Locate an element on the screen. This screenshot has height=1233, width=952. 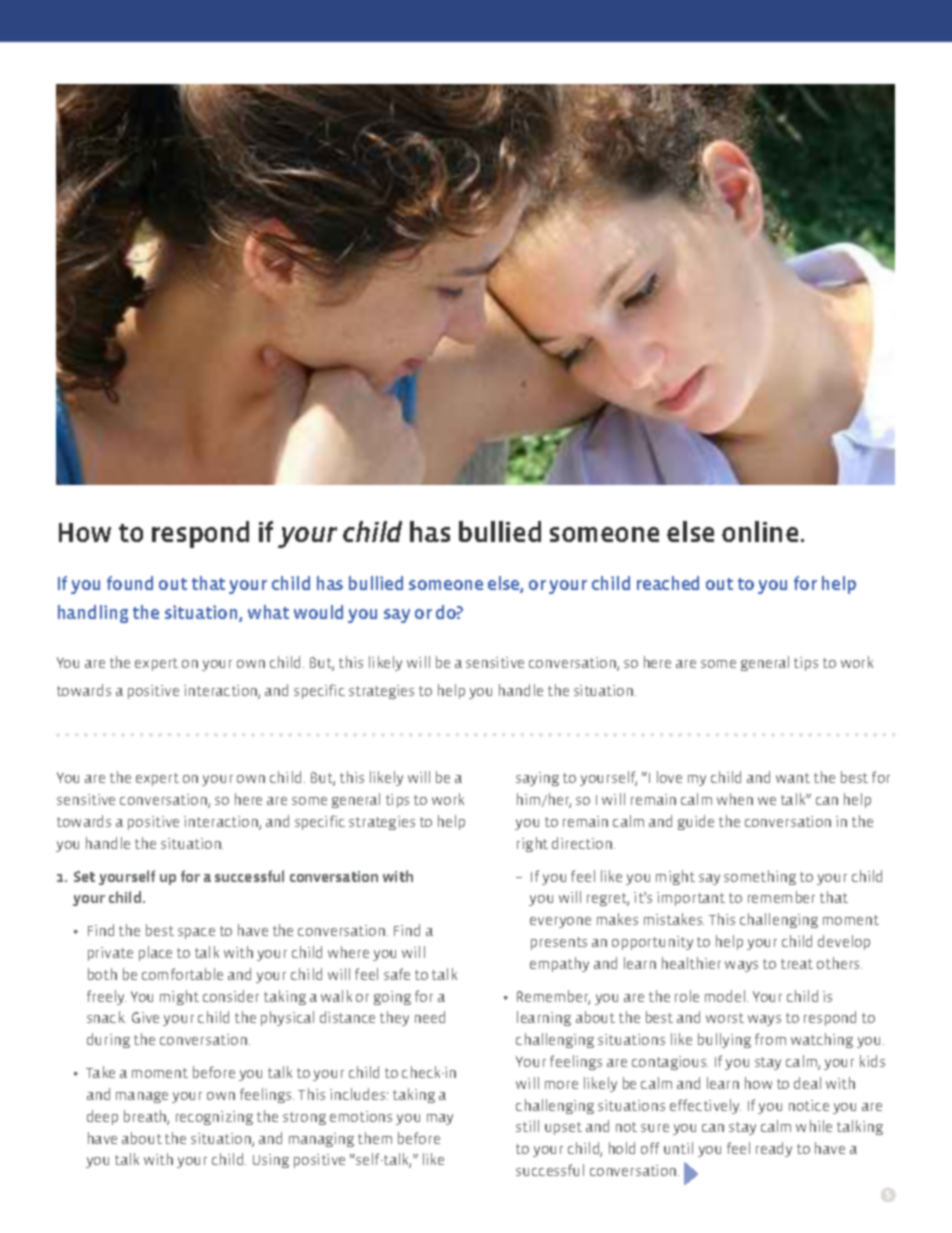
reached is located at coordinates (668, 583).
